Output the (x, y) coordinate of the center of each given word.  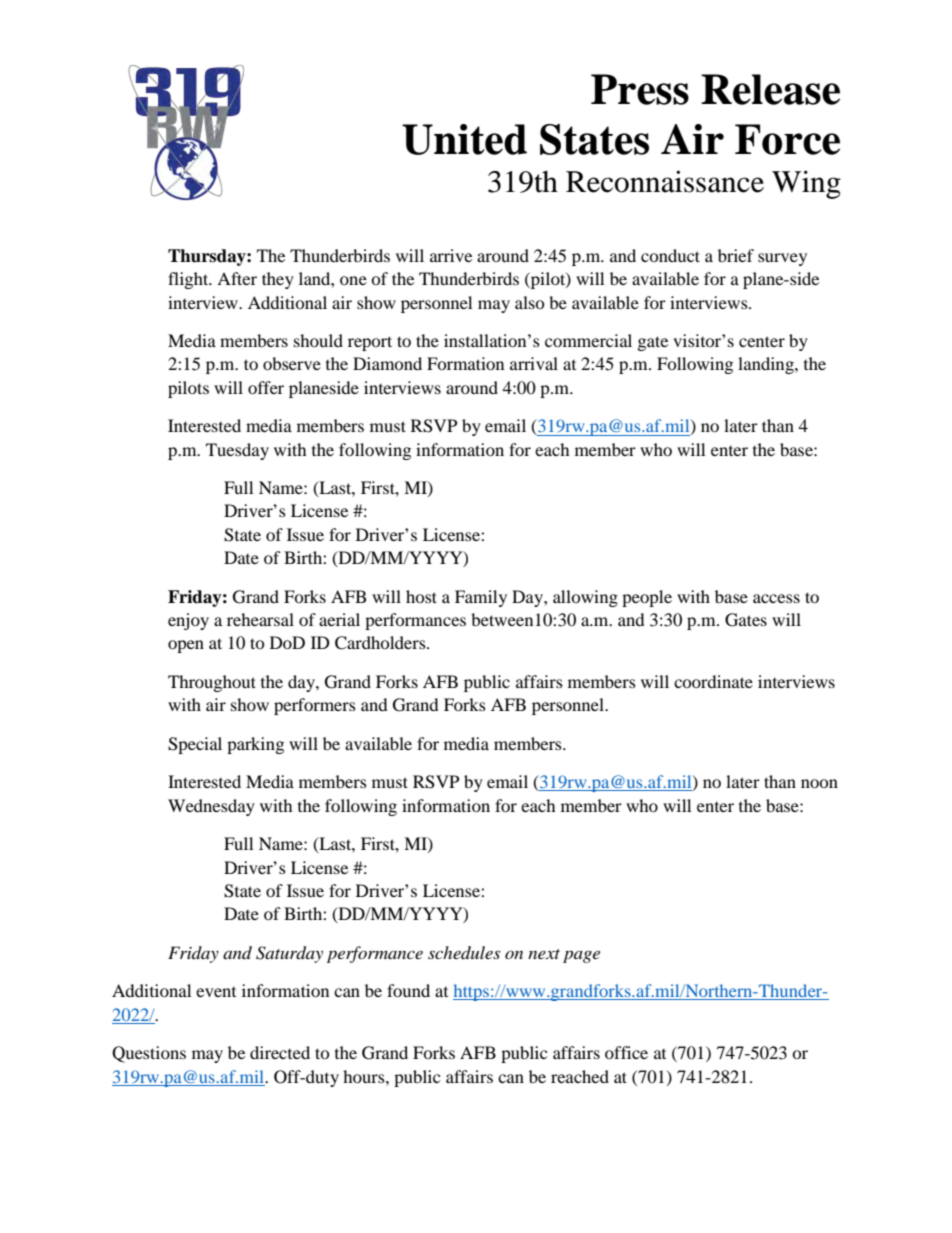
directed (280, 1052)
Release (770, 89)
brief (736, 255)
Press (640, 89)
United (464, 139)
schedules (464, 952)
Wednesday (211, 807)
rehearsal (260, 619)
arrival (534, 363)
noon (819, 783)
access (776, 598)
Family (481, 598)
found (408, 990)
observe (292, 363)
